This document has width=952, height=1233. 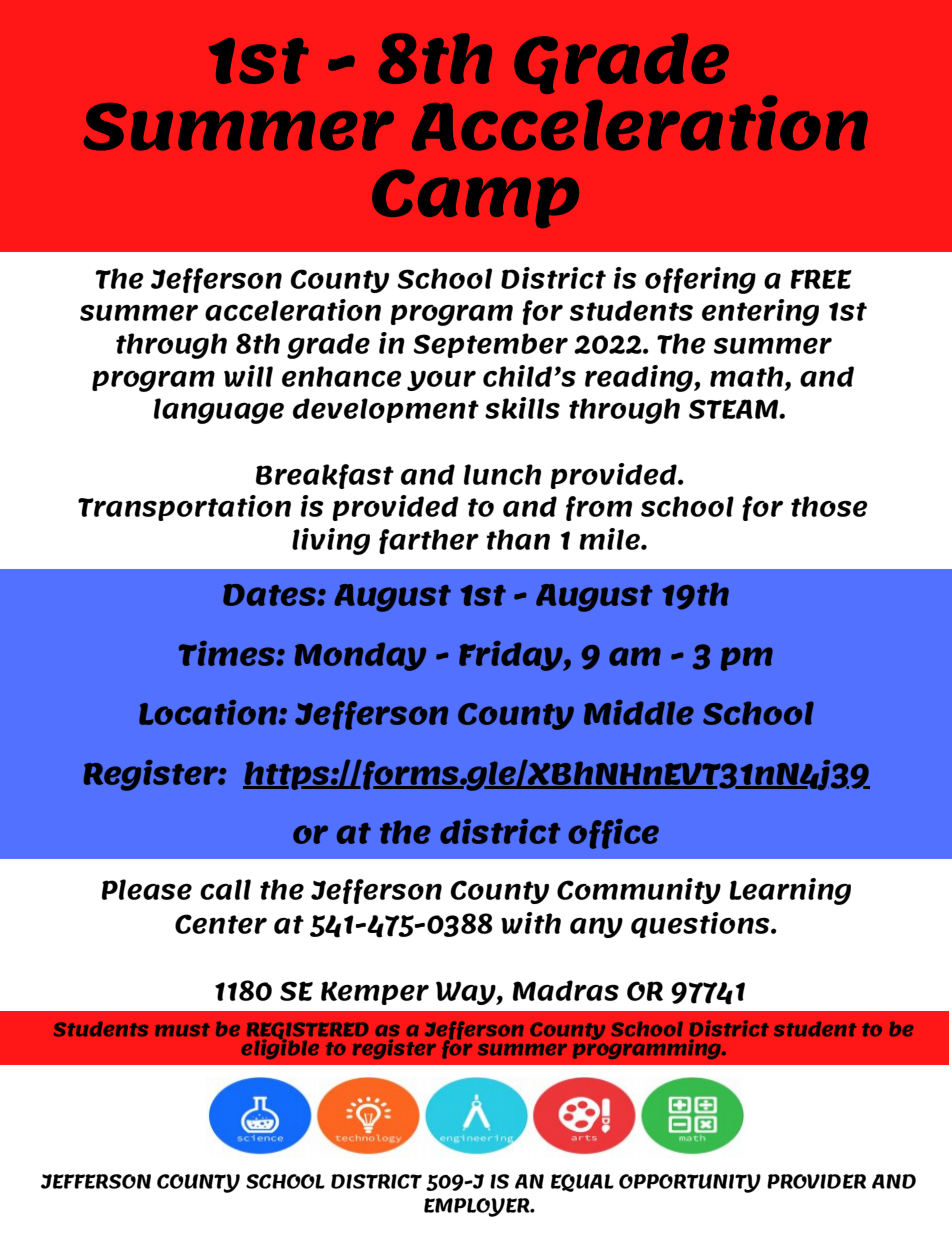 What do you see at coordinates (790, 891) in the document?
I see `Learning` at bounding box center [790, 891].
